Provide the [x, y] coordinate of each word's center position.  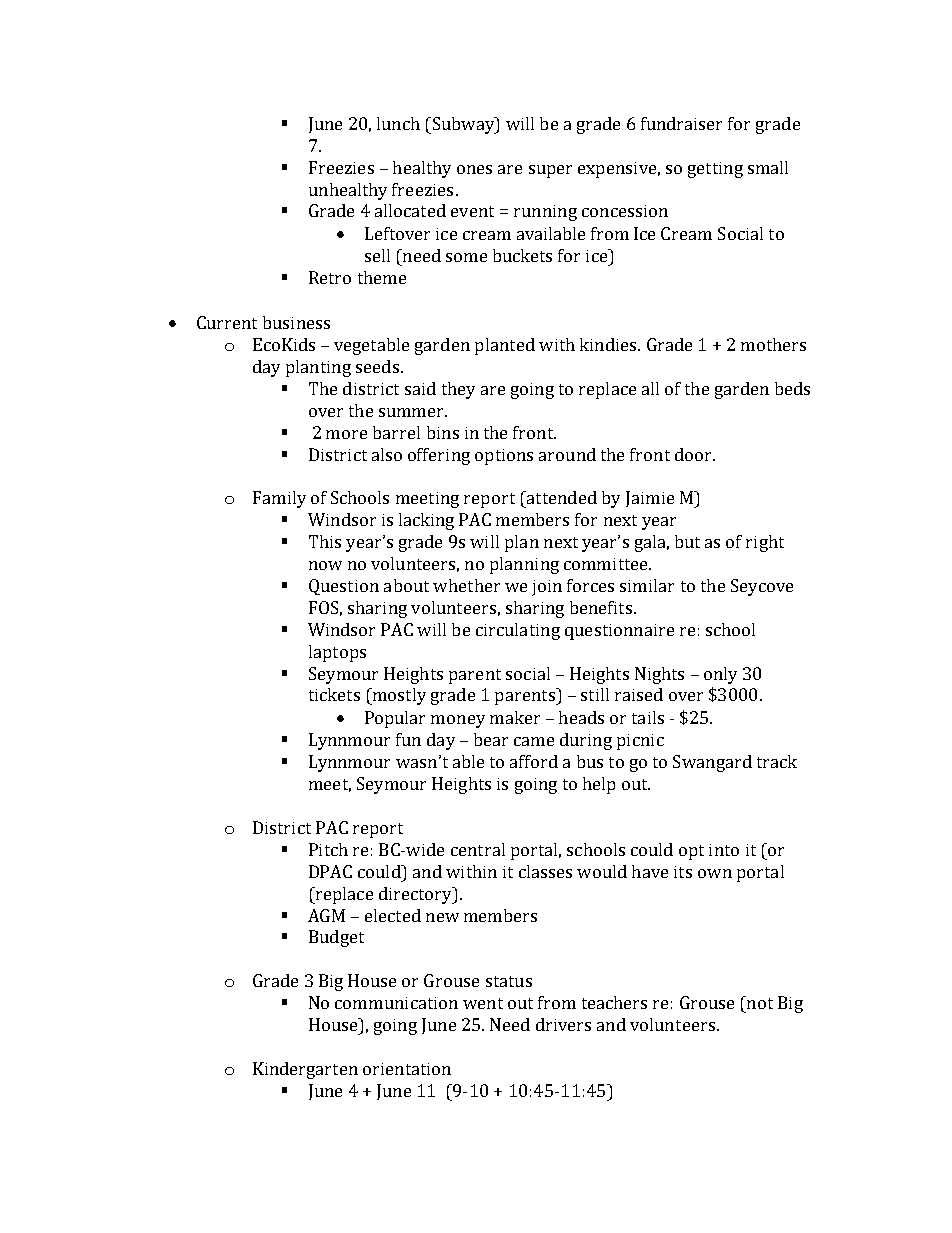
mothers [773, 344]
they [458, 390]
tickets [334, 694]
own [715, 873]
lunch [398, 123]
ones [474, 169]
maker [515, 717]
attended [560, 497]
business [296, 322]
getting [715, 170]
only [720, 675]
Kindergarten [305, 1070]
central [478, 849]
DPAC [330, 871]
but [687, 541]
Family [279, 499]
